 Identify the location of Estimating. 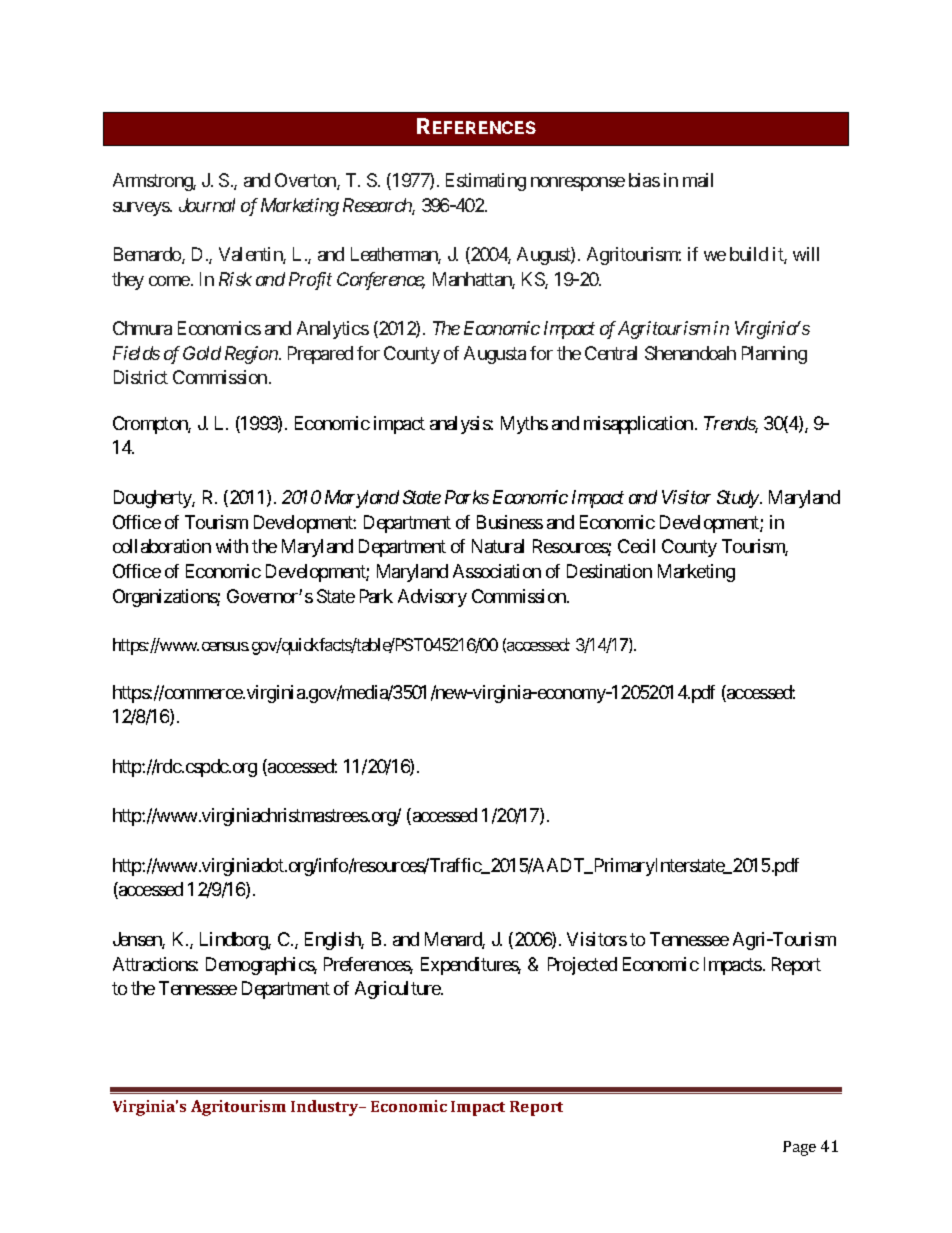
(486, 182).
